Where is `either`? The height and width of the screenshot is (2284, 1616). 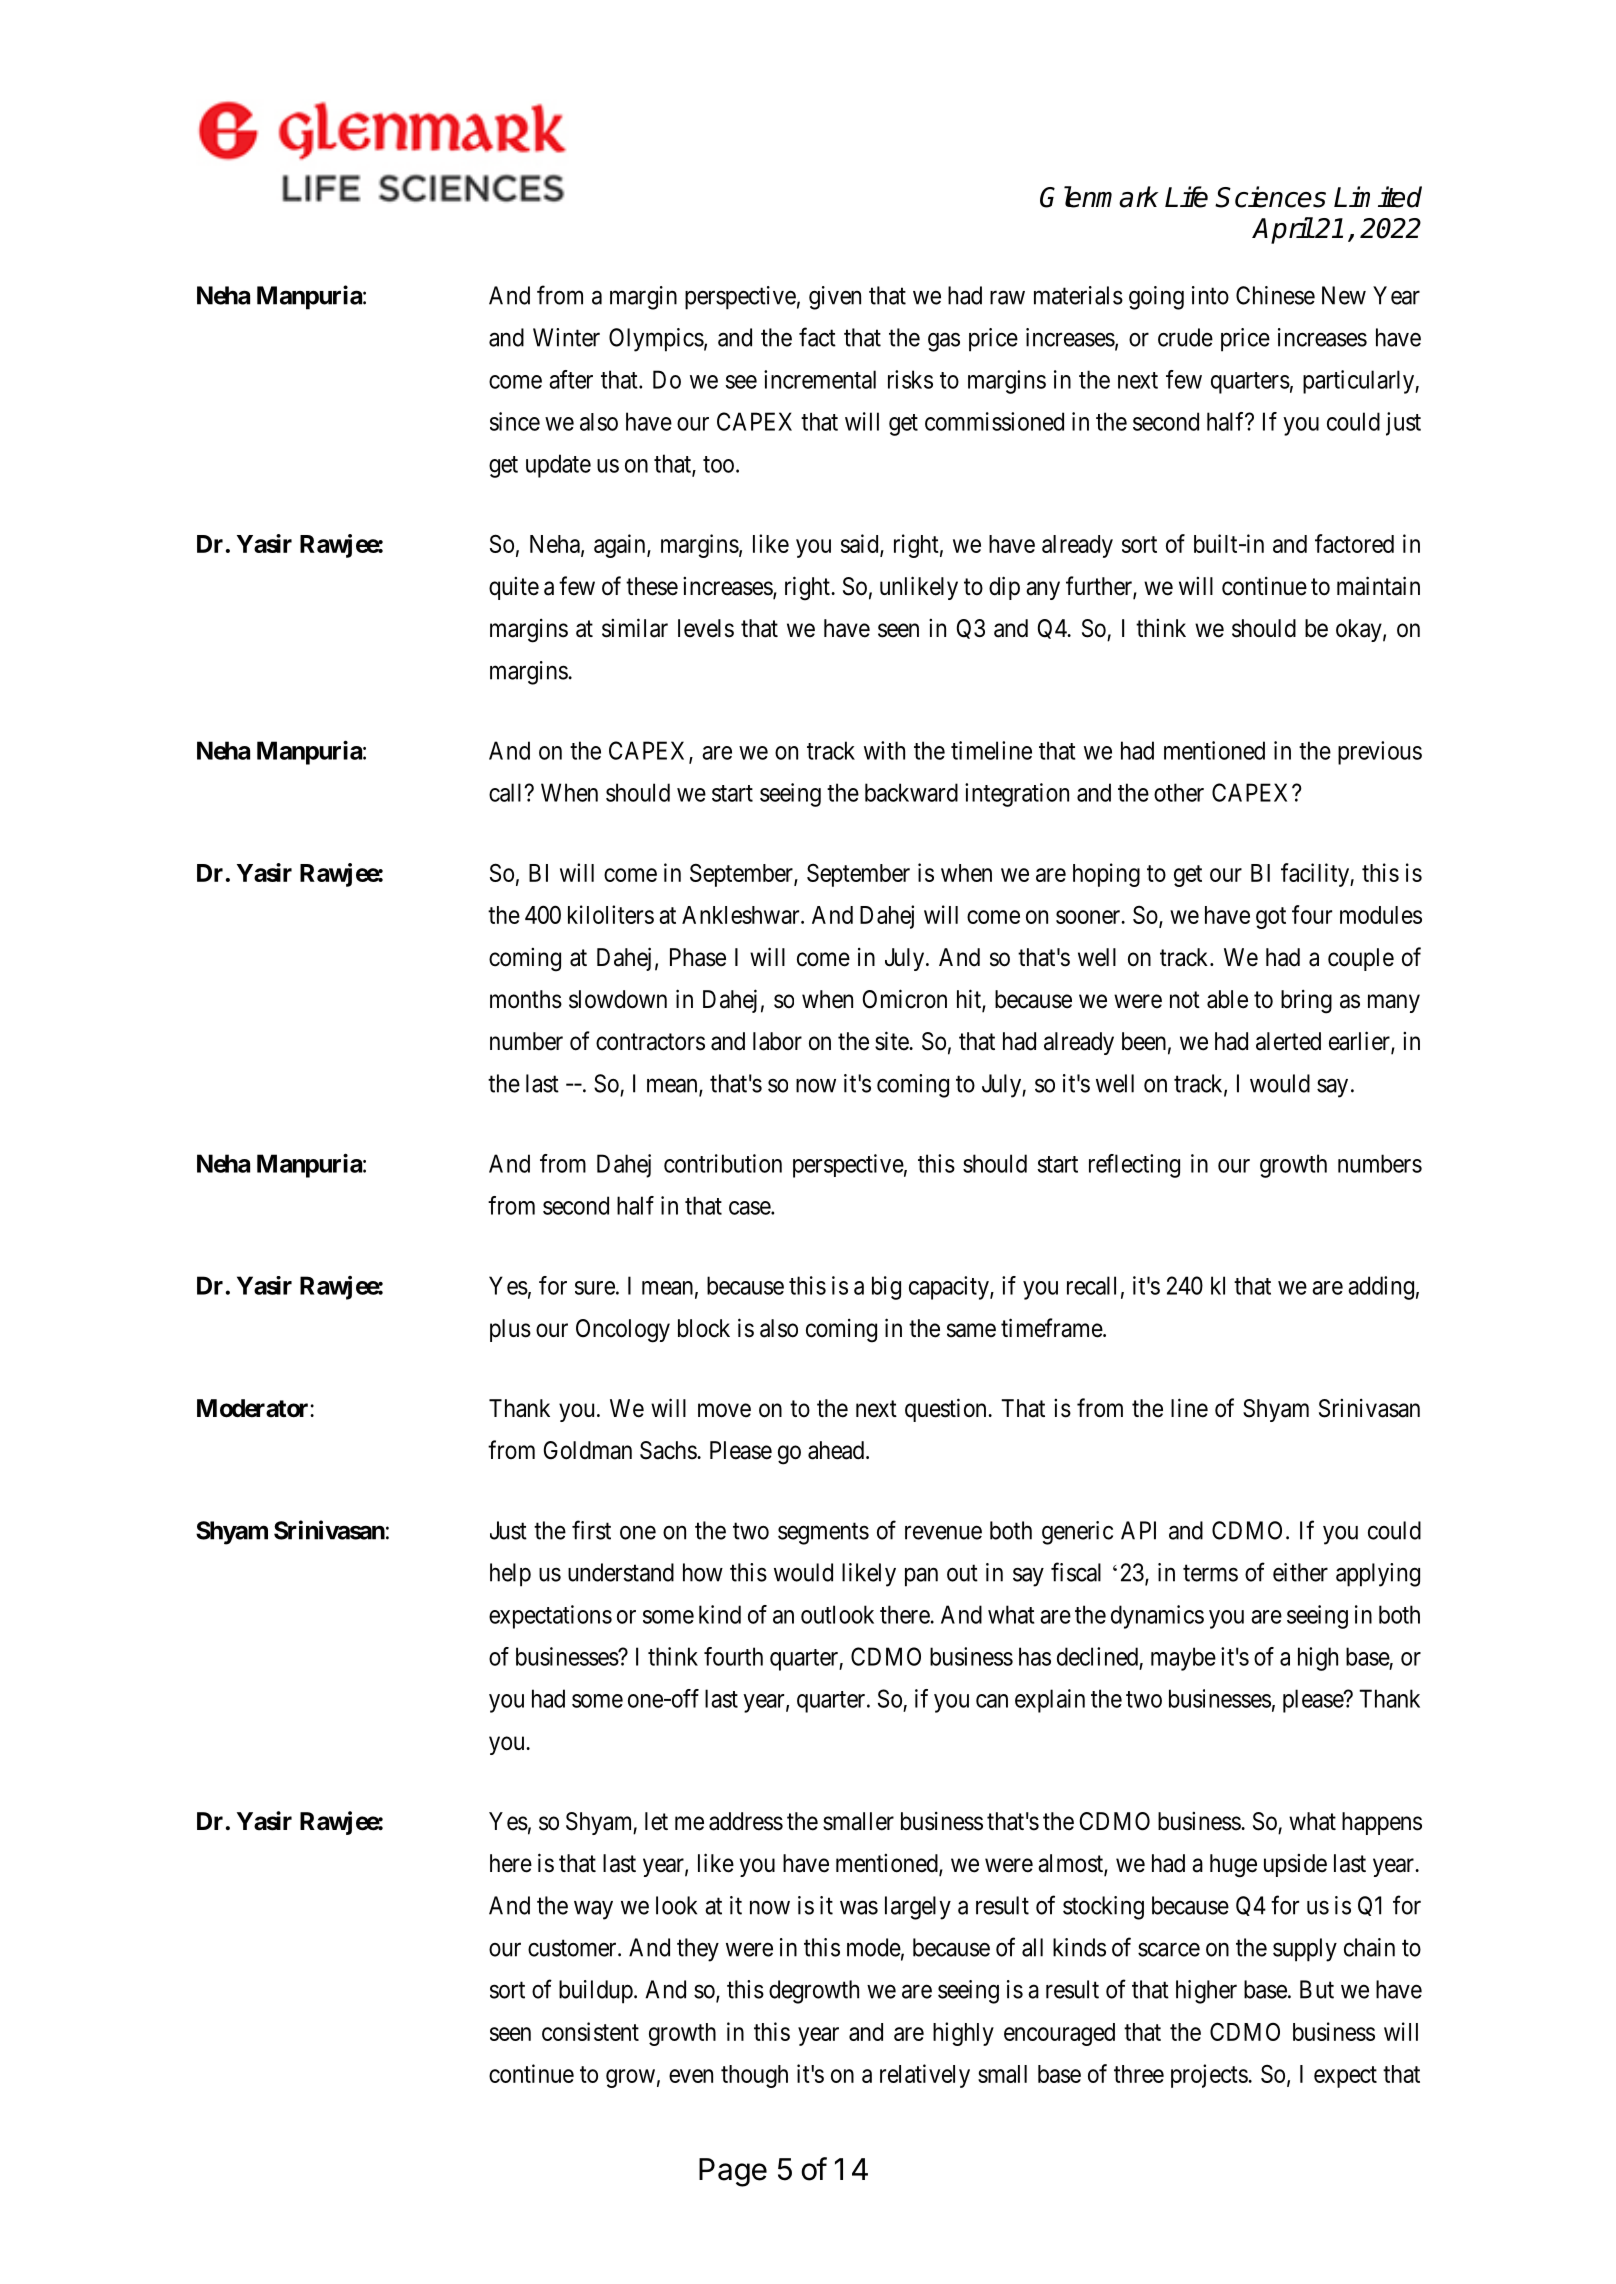 either is located at coordinates (1300, 1572).
